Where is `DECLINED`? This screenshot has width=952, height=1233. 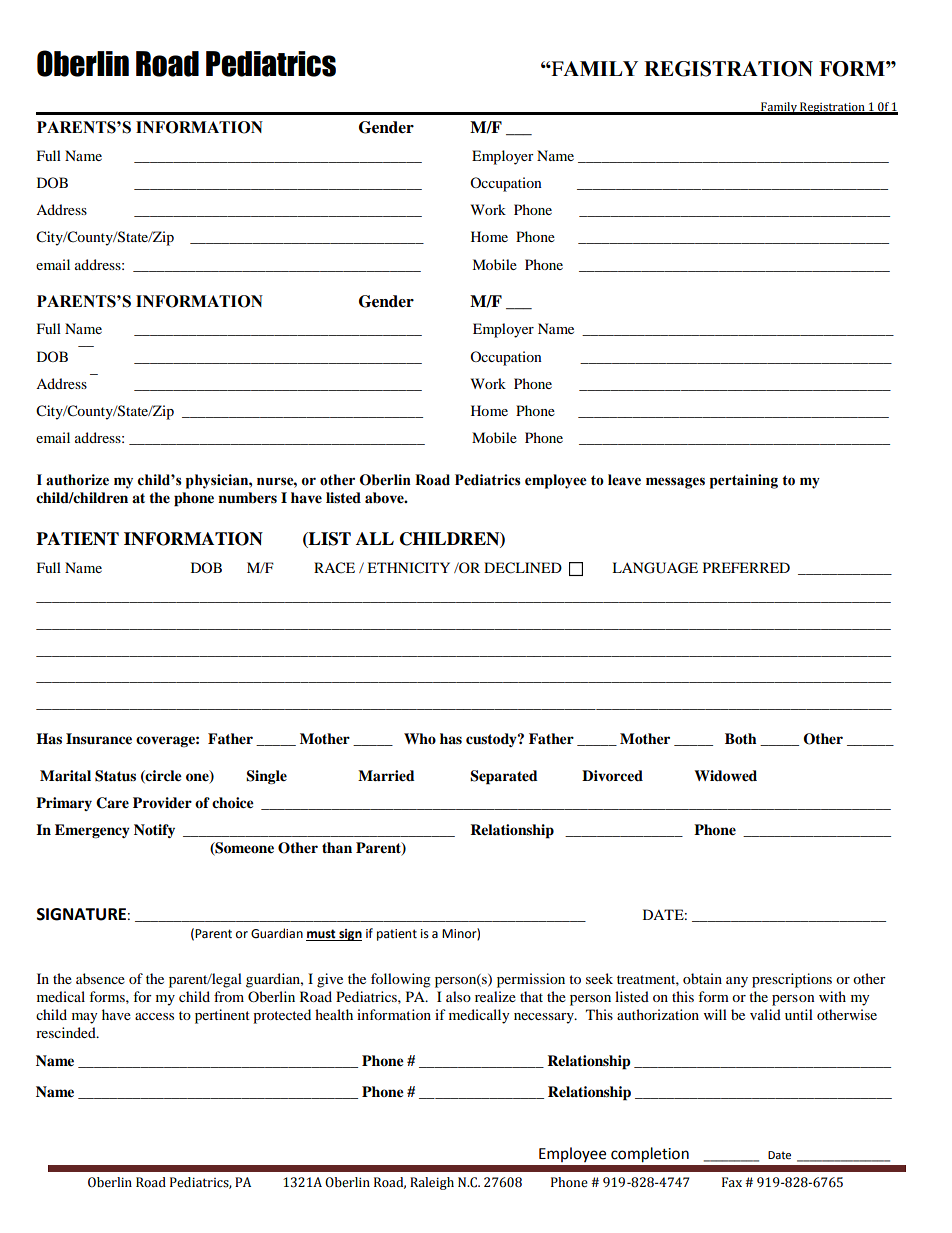 DECLINED is located at coordinates (523, 568).
